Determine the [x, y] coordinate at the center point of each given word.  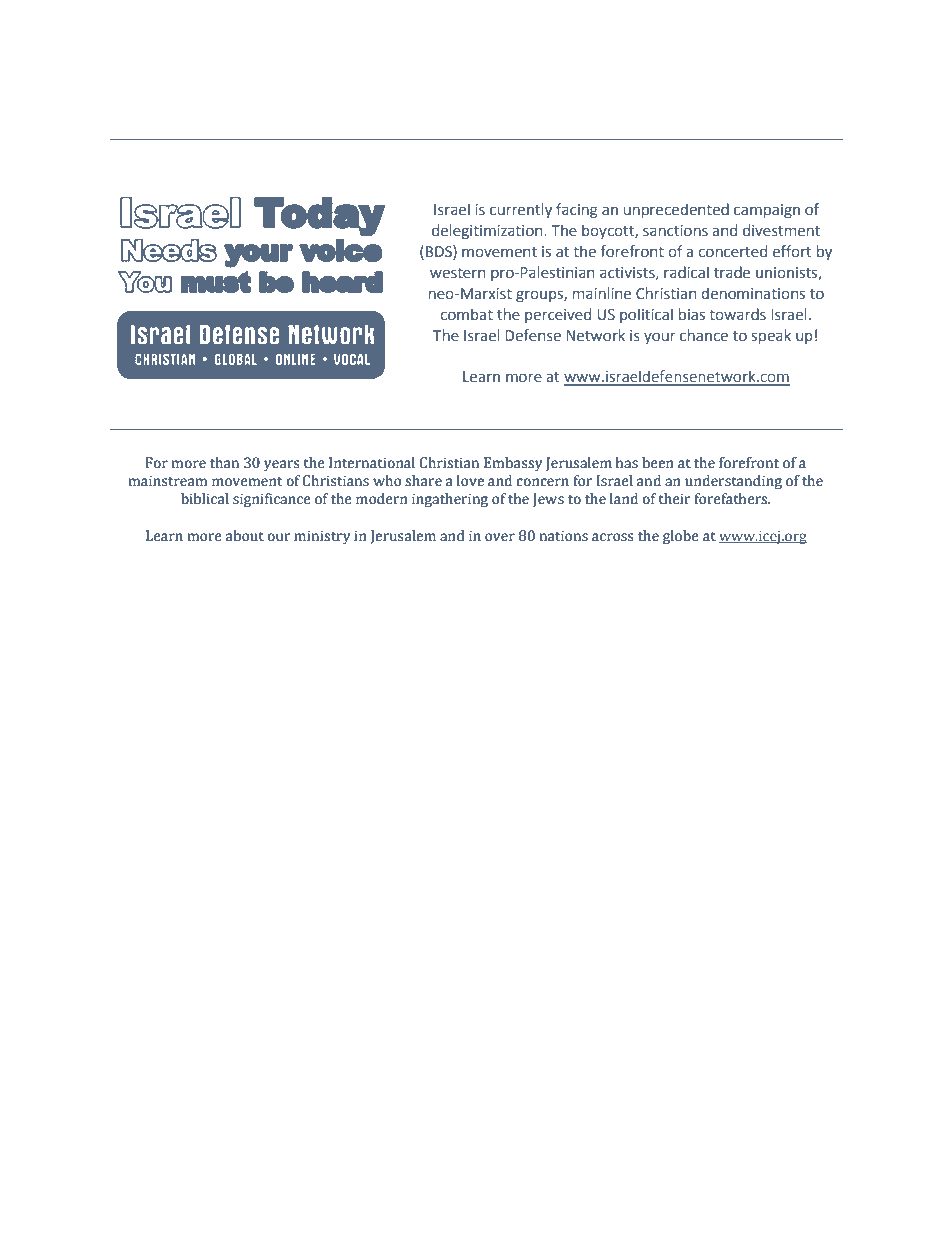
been [658, 463]
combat [466, 314]
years [281, 465]
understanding [733, 482]
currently [521, 210]
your [660, 338]
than [224, 463]
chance [704, 335]
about [245, 536]
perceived [558, 315]
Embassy [513, 464]
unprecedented [676, 210]
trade [732, 272]
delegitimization [488, 231]
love [470, 481]
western [457, 273]
